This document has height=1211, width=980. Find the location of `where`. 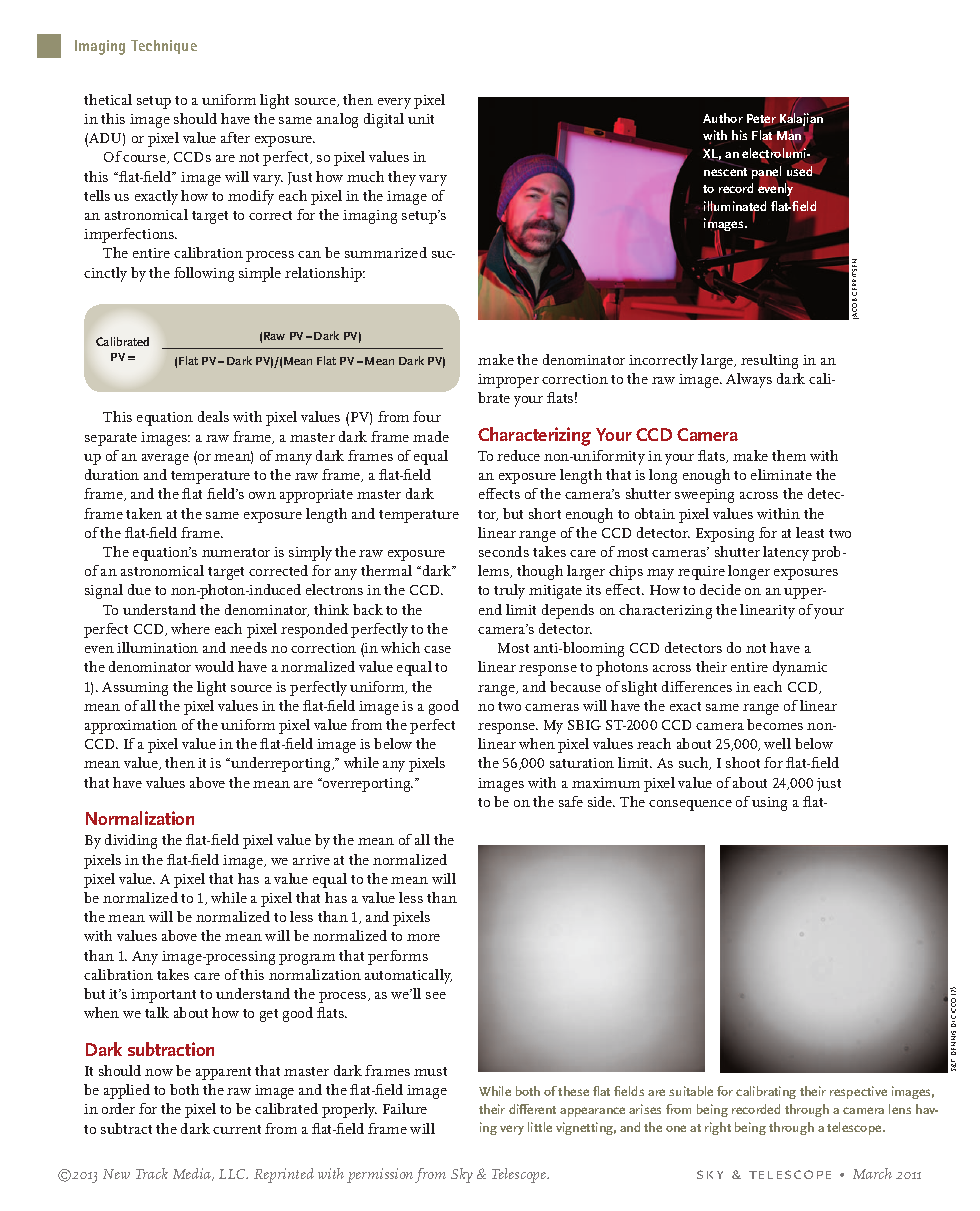

where is located at coordinates (190, 628).
